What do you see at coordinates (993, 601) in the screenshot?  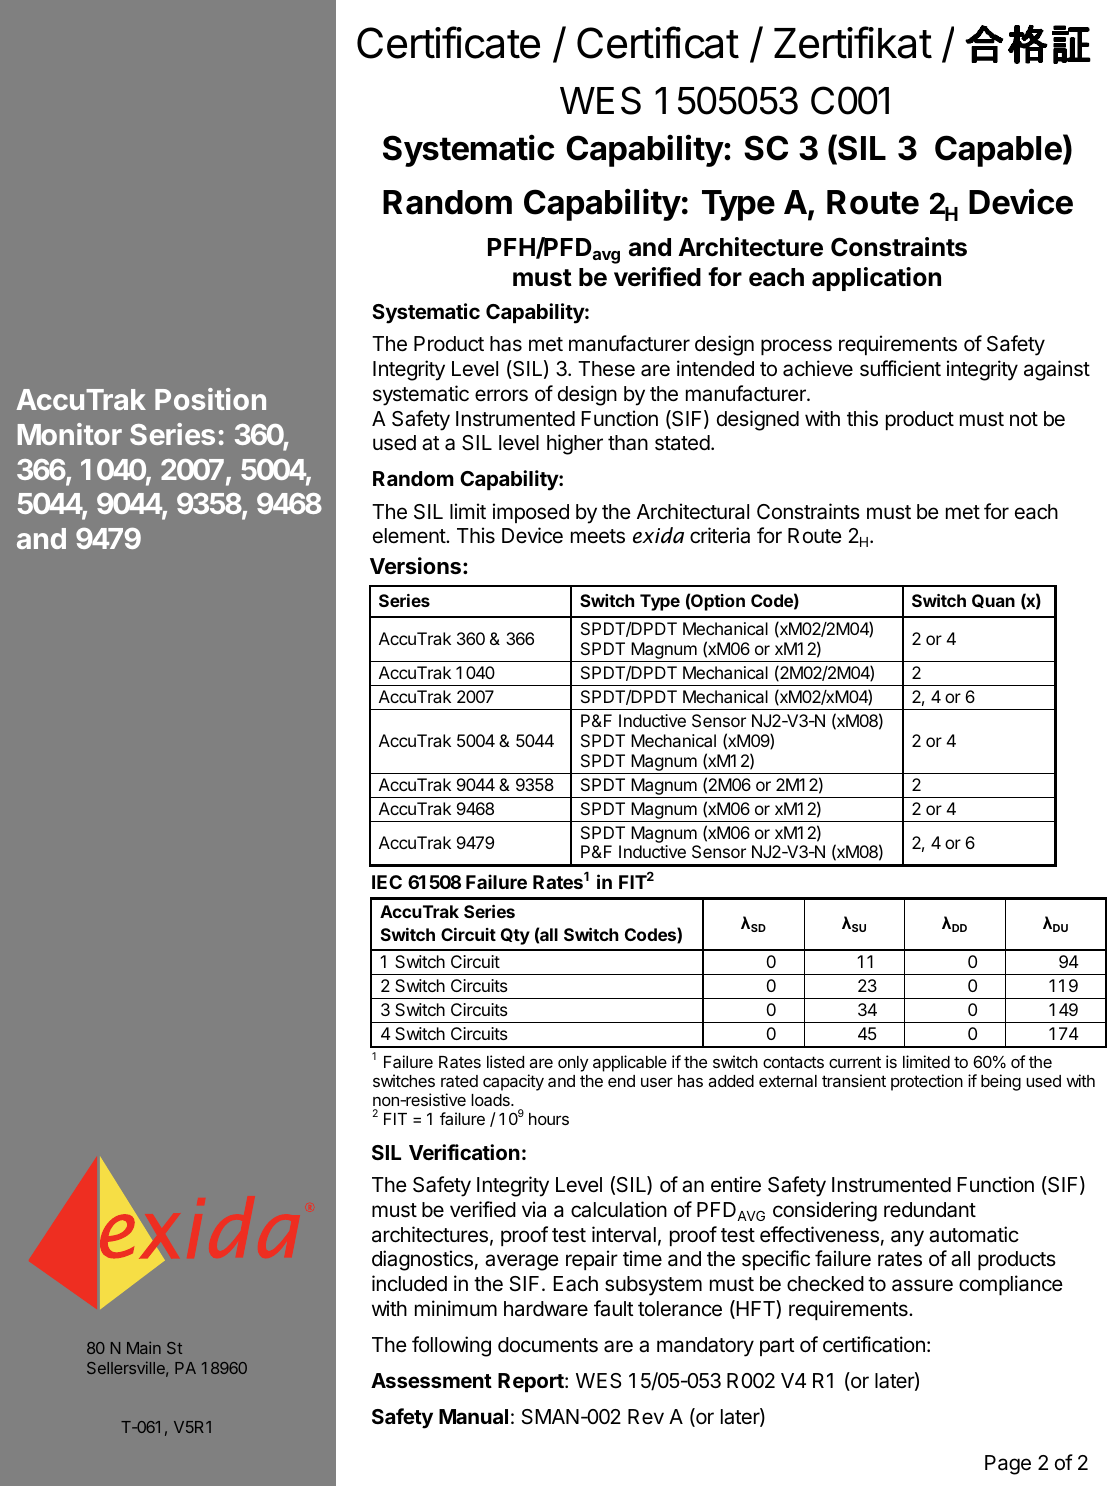 I see `Quan` at bounding box center [993, 601].
